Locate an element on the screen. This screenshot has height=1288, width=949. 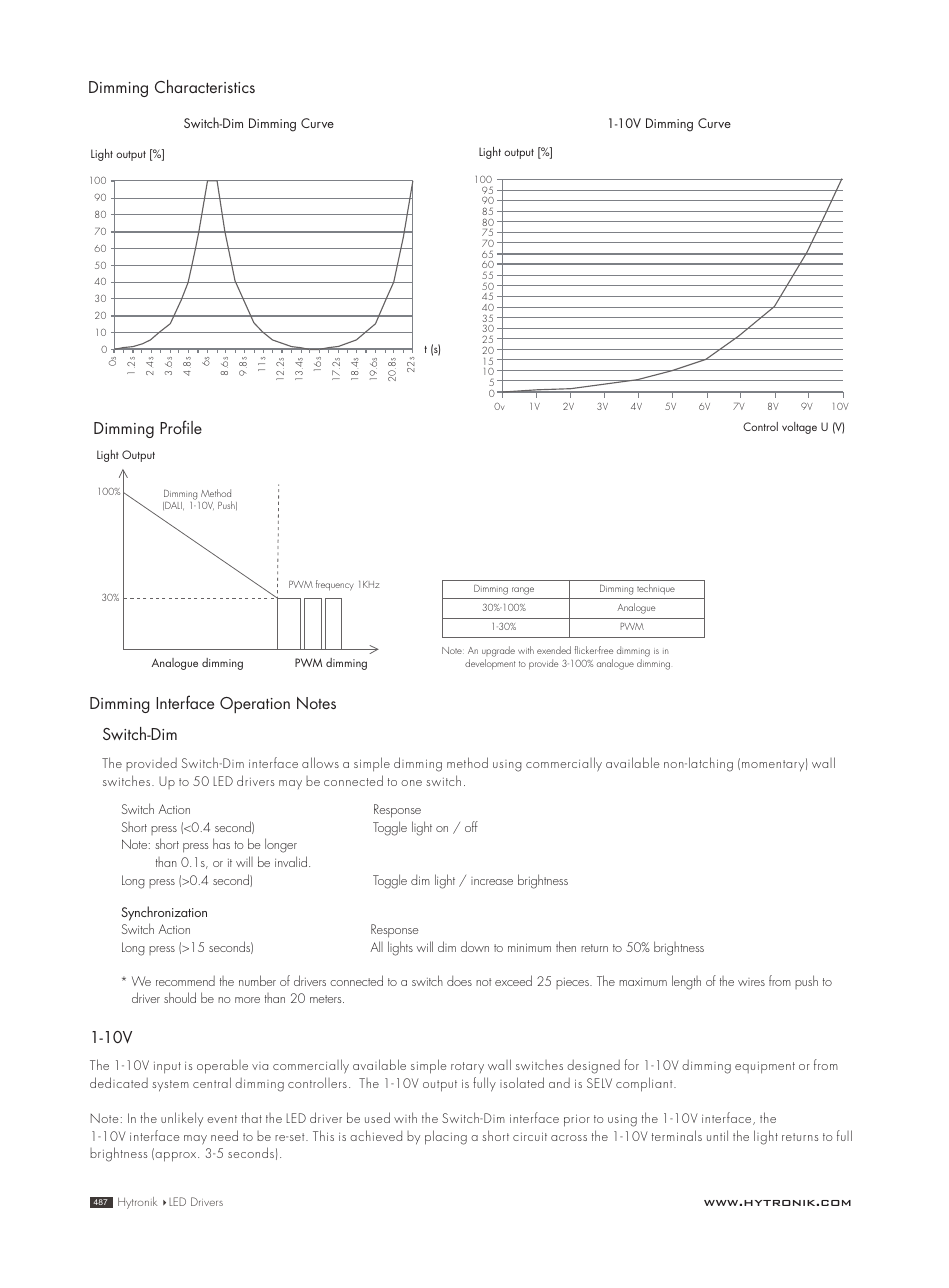
development is located at coordinates (490, 664).
